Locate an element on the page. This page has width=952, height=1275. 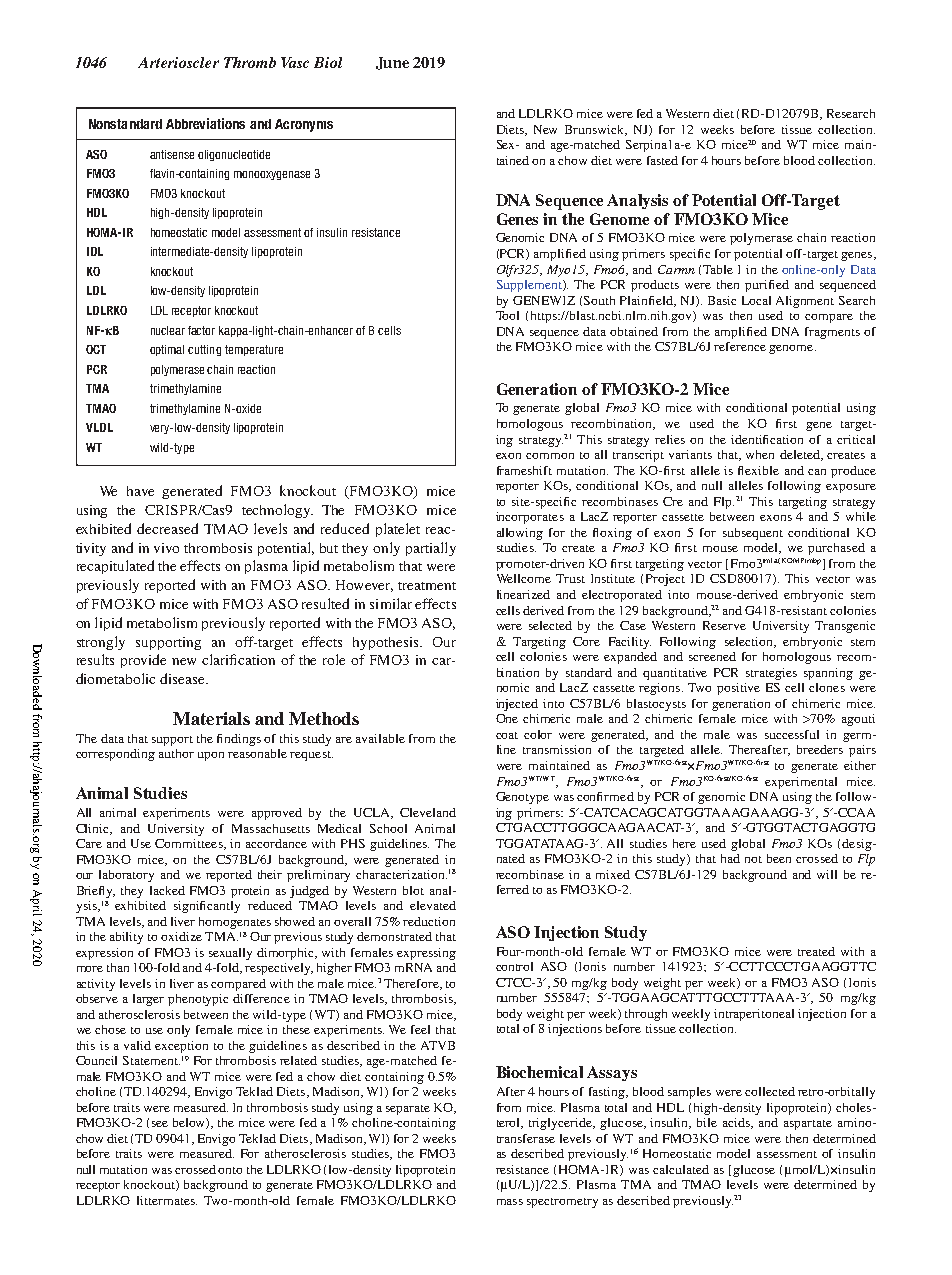
experimental is located at coordinates (801, 783).
